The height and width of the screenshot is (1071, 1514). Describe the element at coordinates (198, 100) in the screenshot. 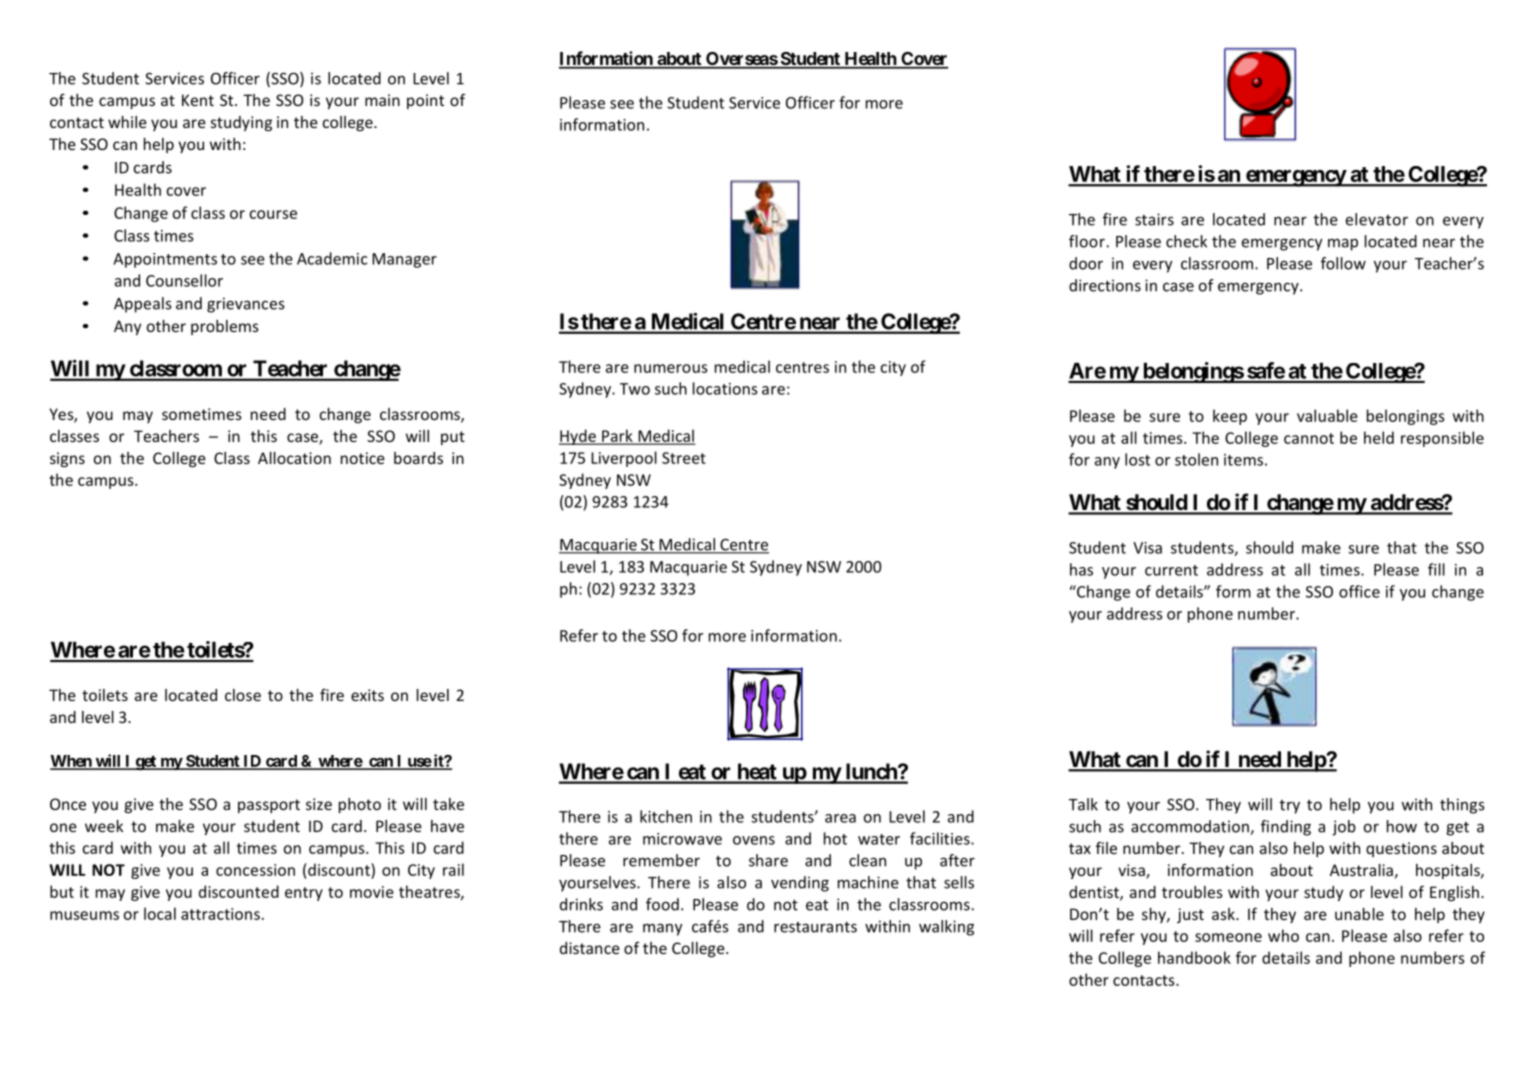

I see `Kent` at that location.
